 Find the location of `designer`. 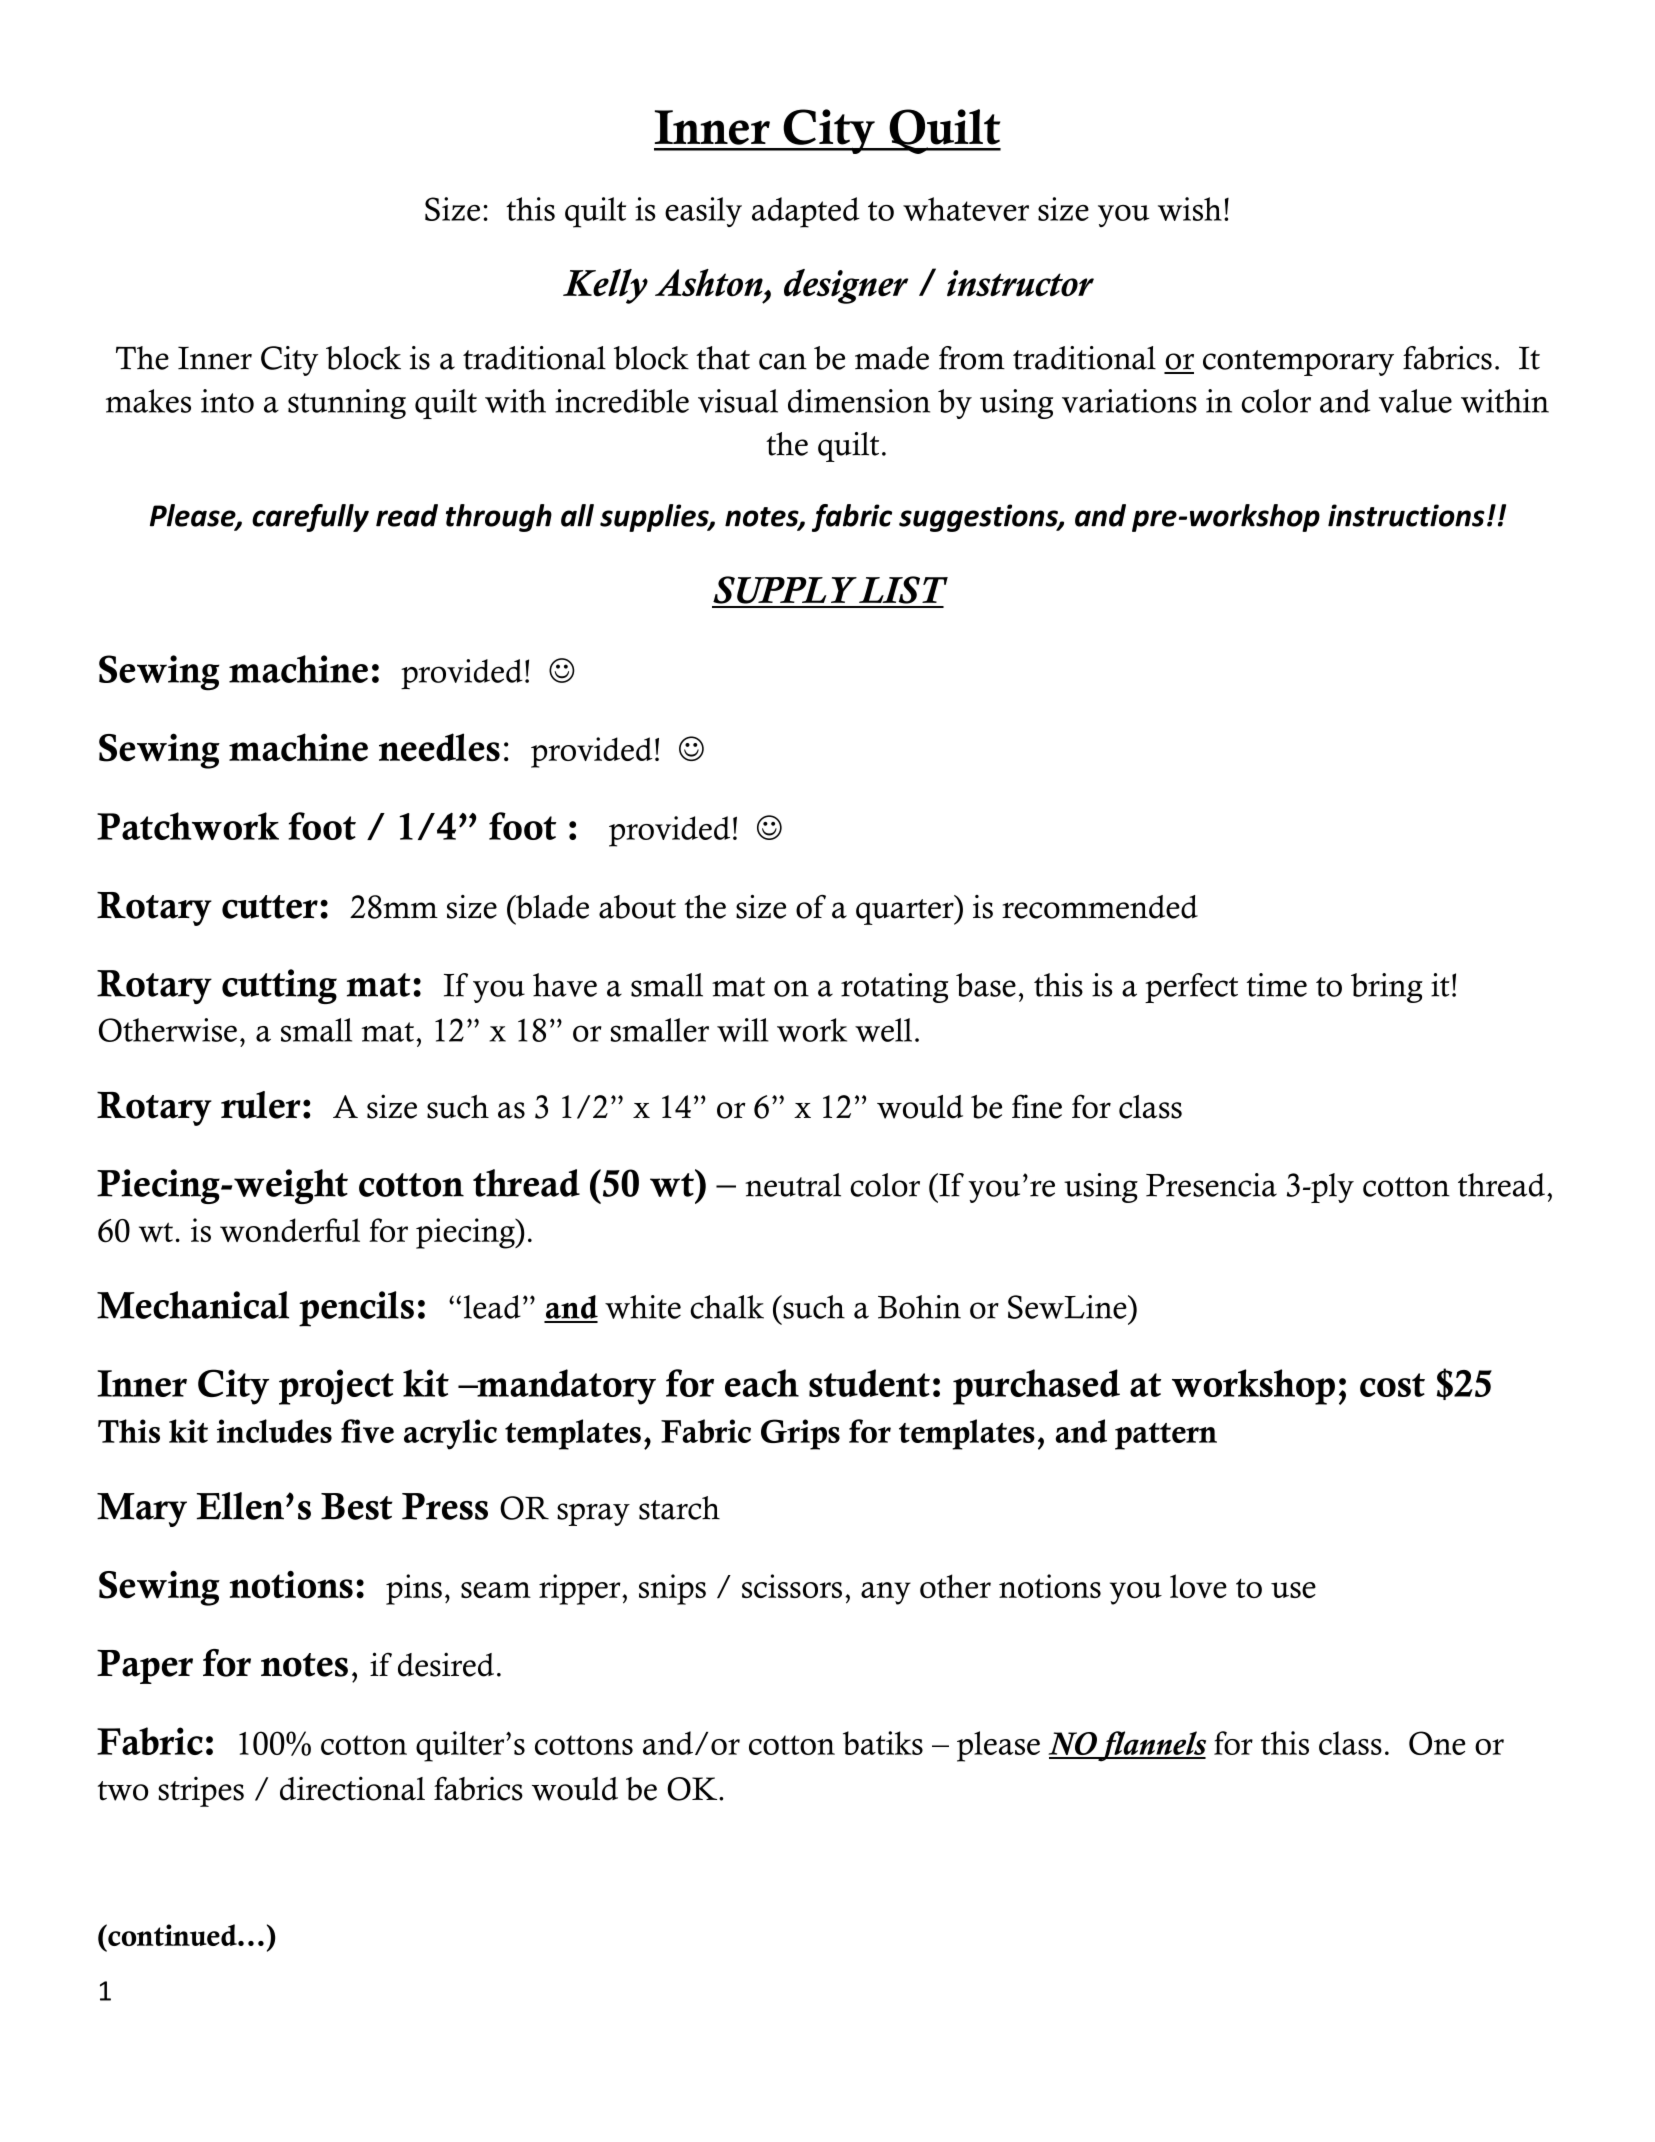

designer is located at coordinates (846, 286).
